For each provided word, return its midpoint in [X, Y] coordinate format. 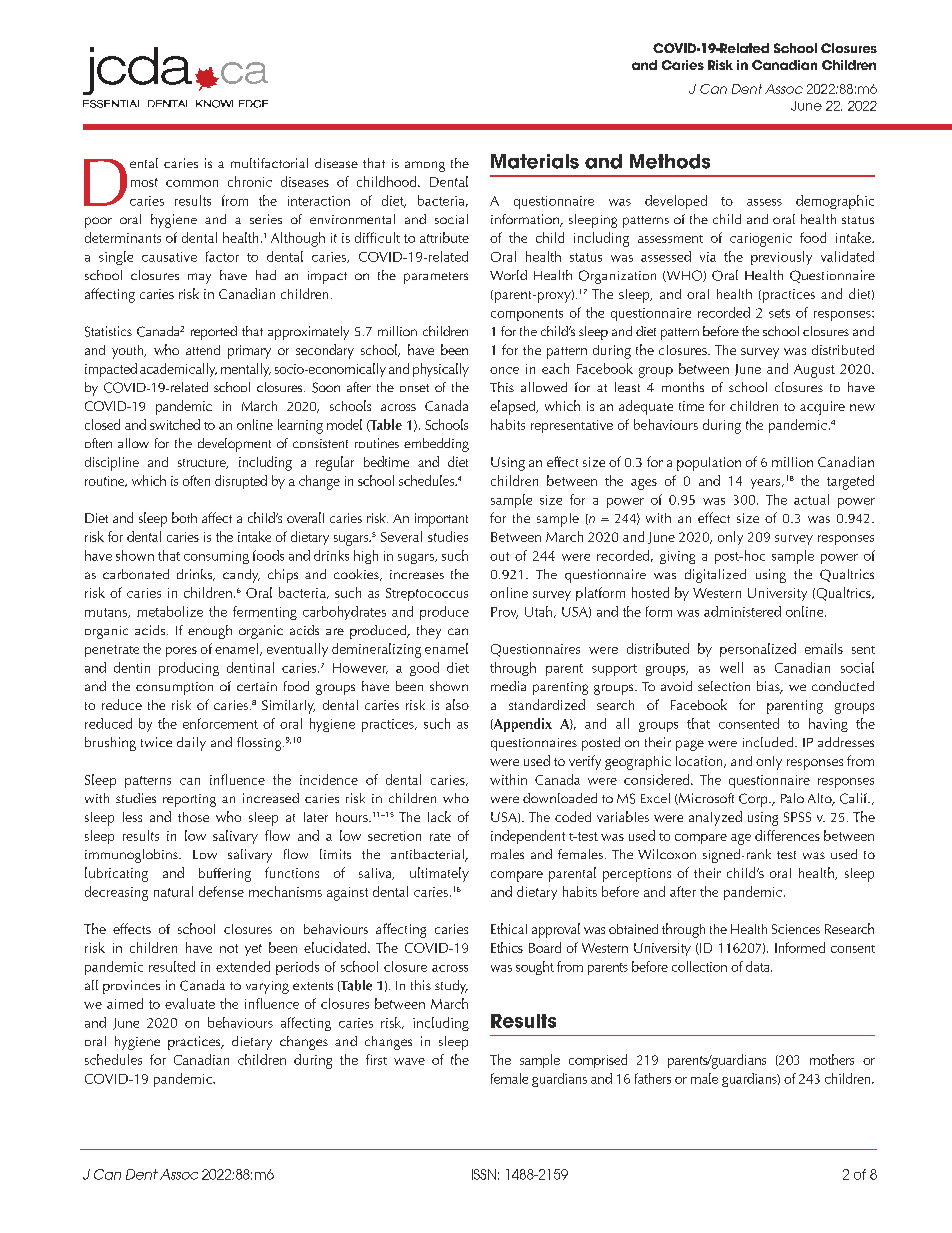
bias [769, 687]
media [508, 686]
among [425, 166]
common [192, 183]
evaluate [190, 1003]
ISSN [484, 1174]
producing [189, 669]
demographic [835, 202]
